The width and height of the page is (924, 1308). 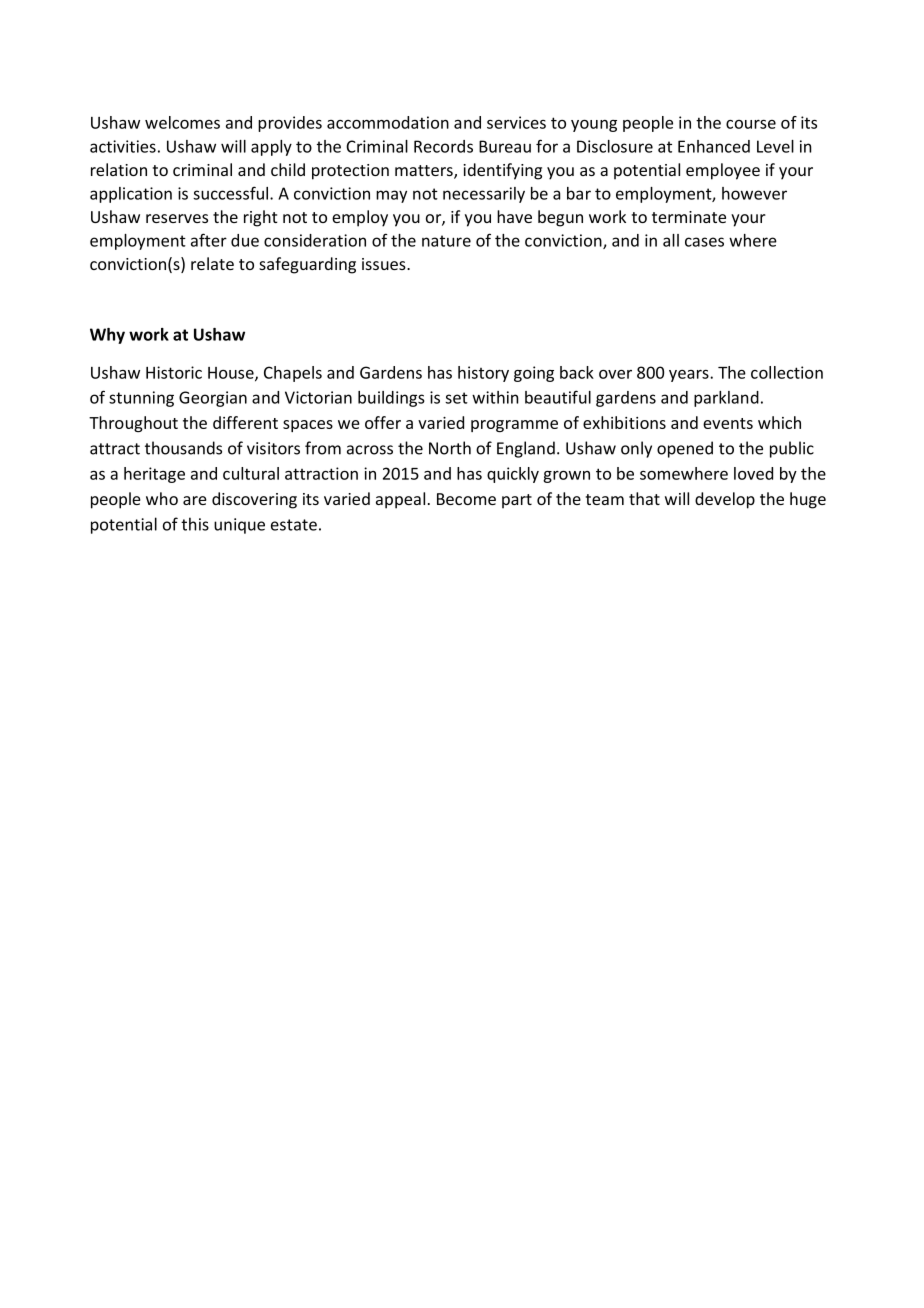 What do you see at coordinates (466, 499) in the page?
I see `Become` at bounding box center [466, 499].
